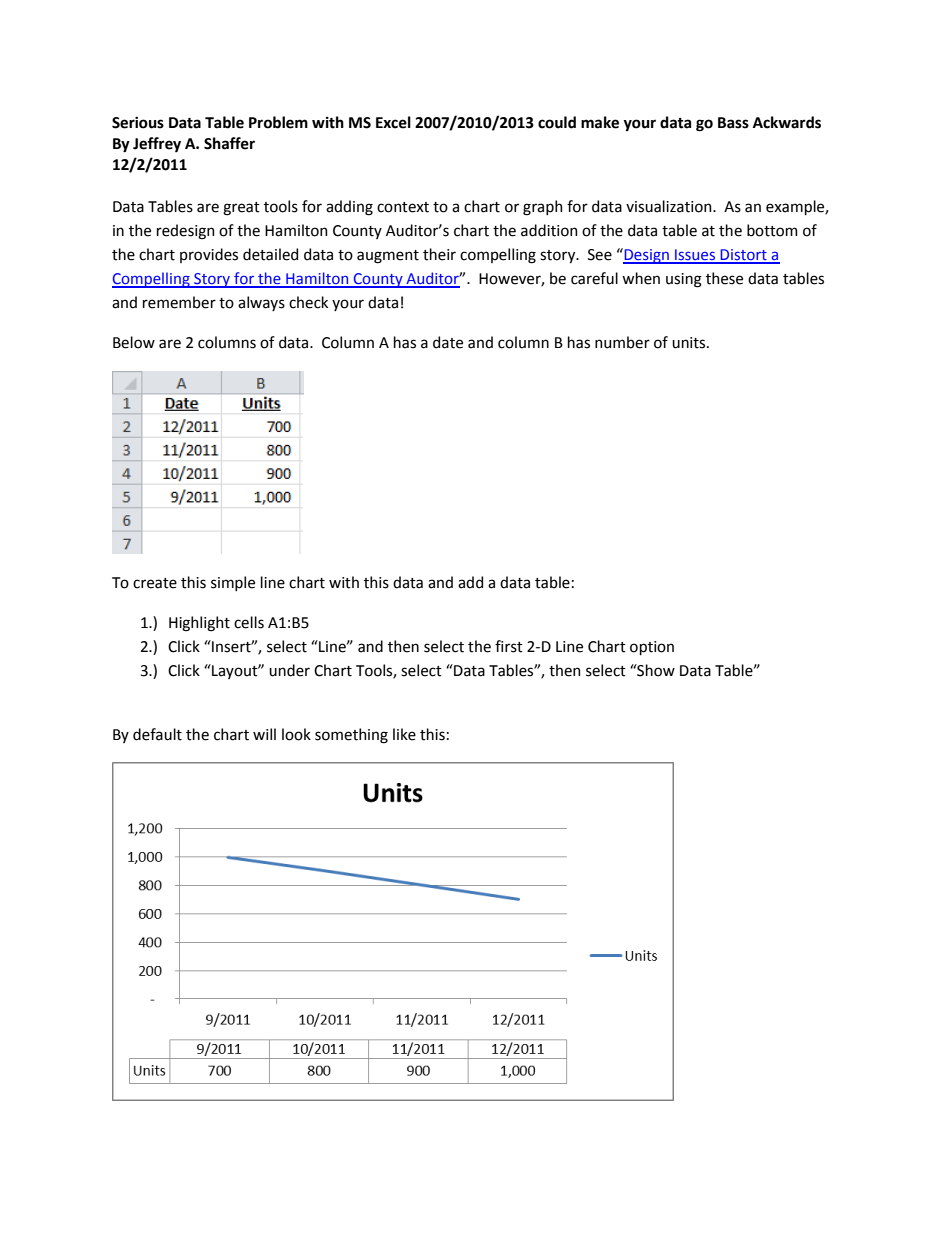  I want to click on like, so click(404, 734).
